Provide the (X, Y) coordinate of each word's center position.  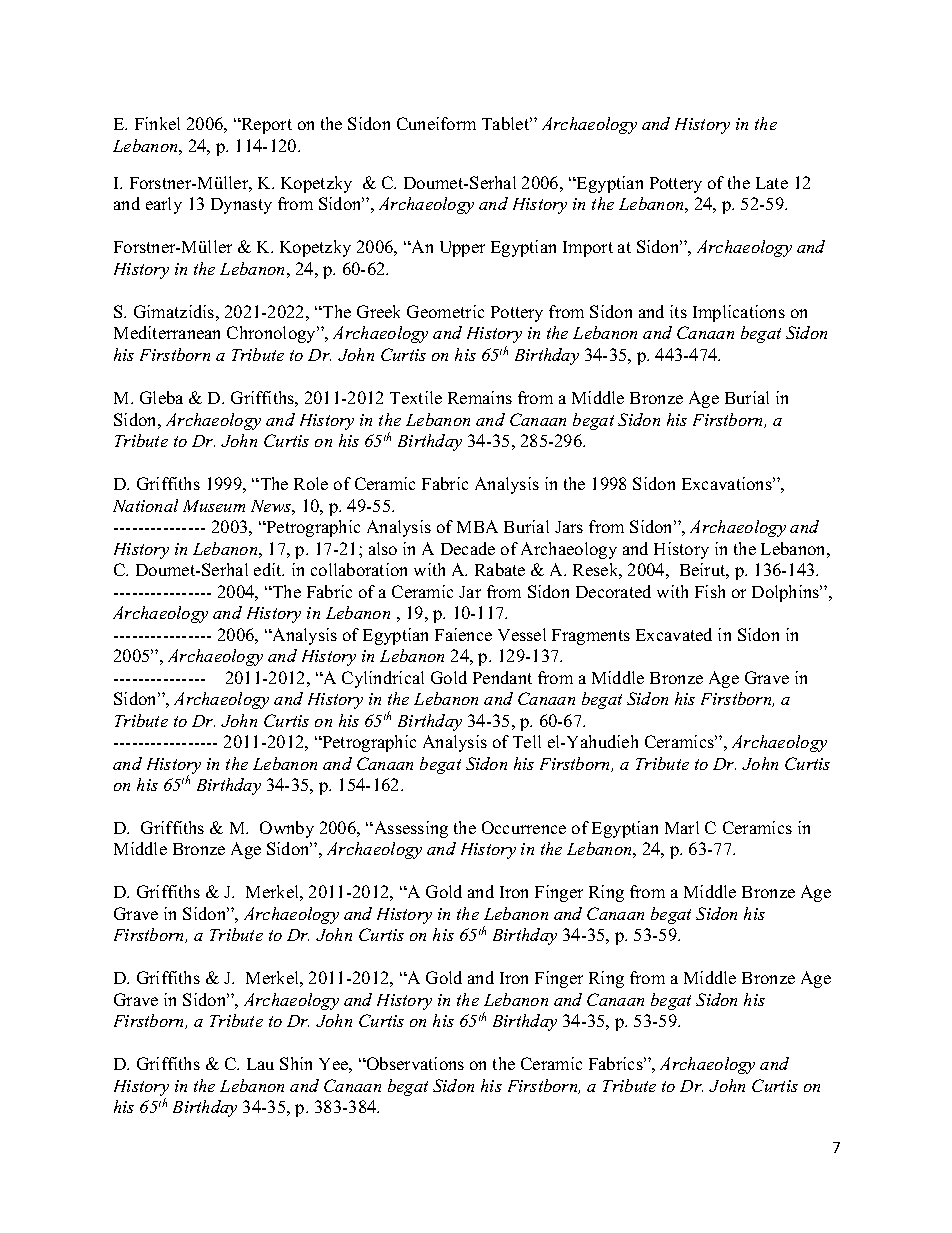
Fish (710, 591)
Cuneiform (436, 123)
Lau (260, 1064)
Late (772, 183)
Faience (463, 634)
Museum (214, 506)
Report (265, 126)
